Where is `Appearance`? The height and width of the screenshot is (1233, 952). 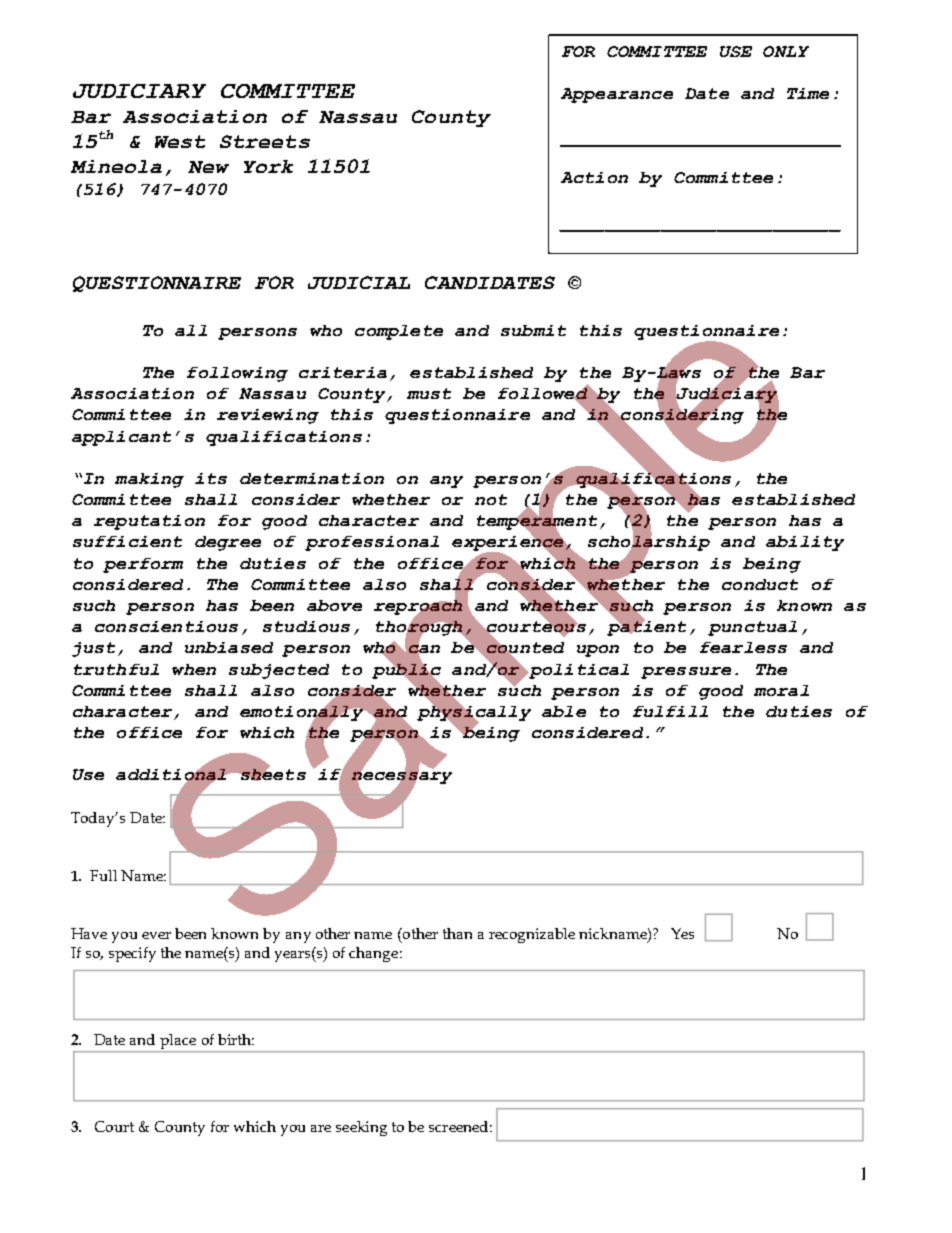 Appearance is located at coordinates (617, 95).
